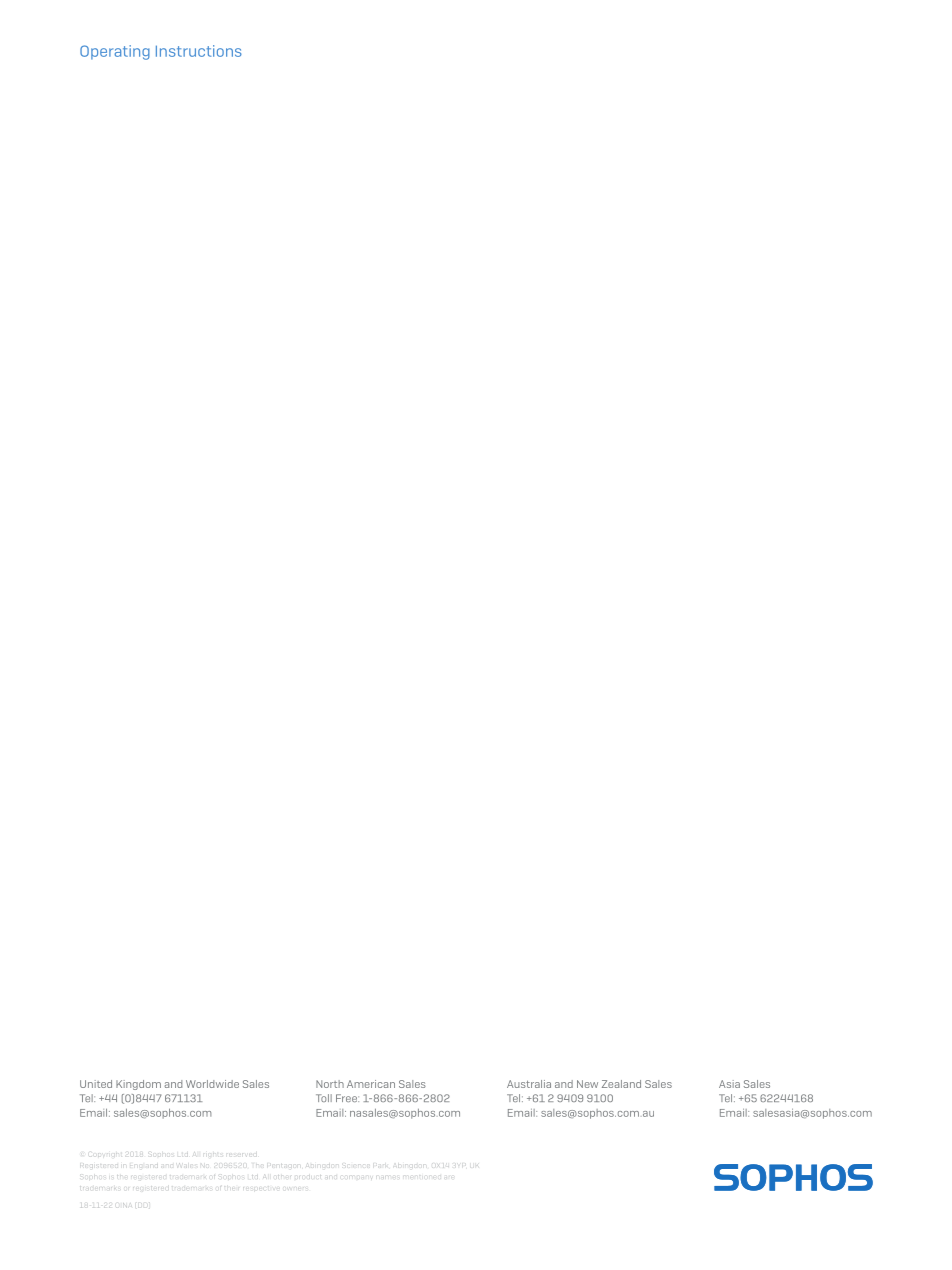 This image has height=1270, width=952. Describe the element at coordinates (115, 52) in the image. I see `Operating` at that location.
